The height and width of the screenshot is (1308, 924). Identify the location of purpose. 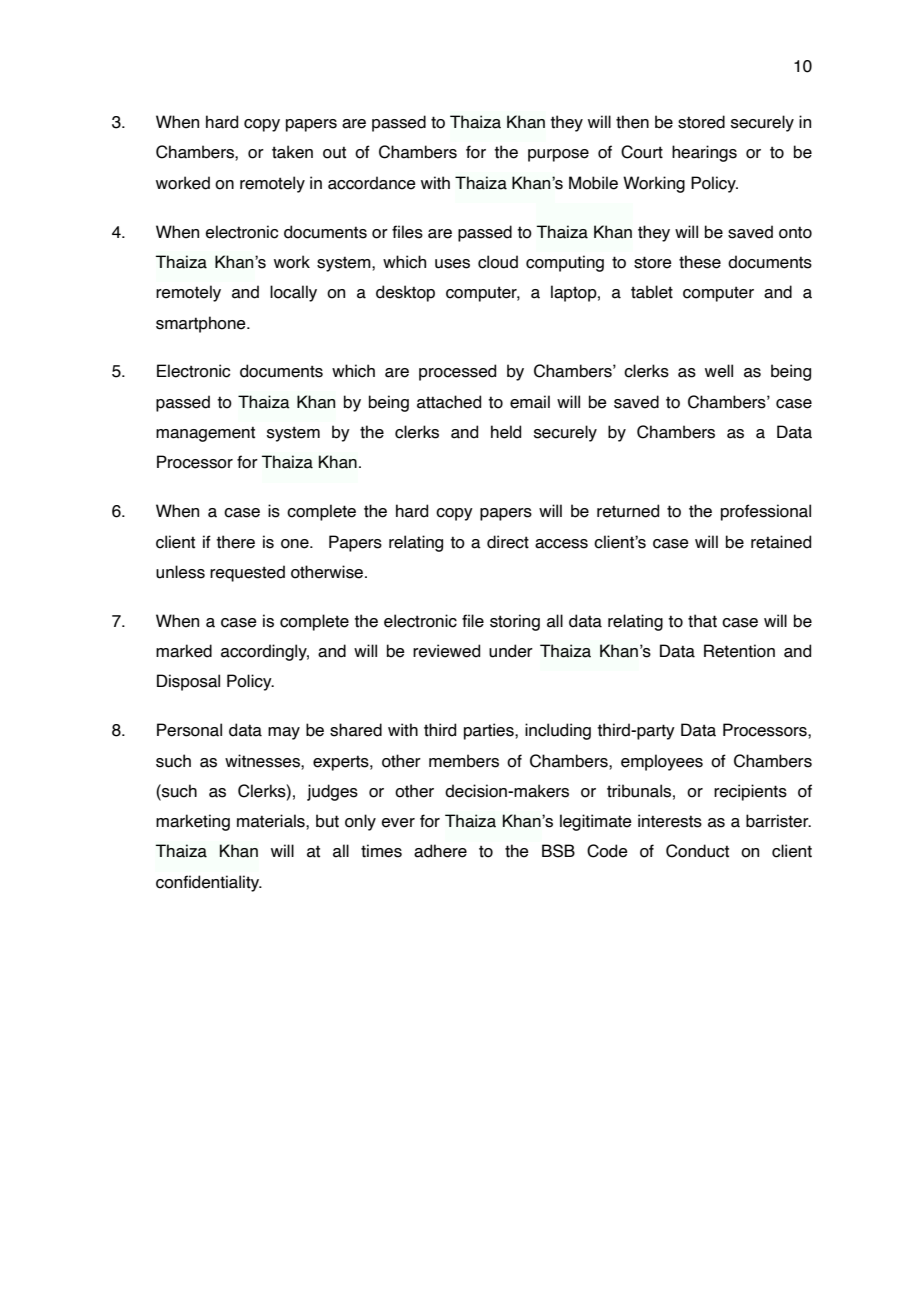
(558, 155).
